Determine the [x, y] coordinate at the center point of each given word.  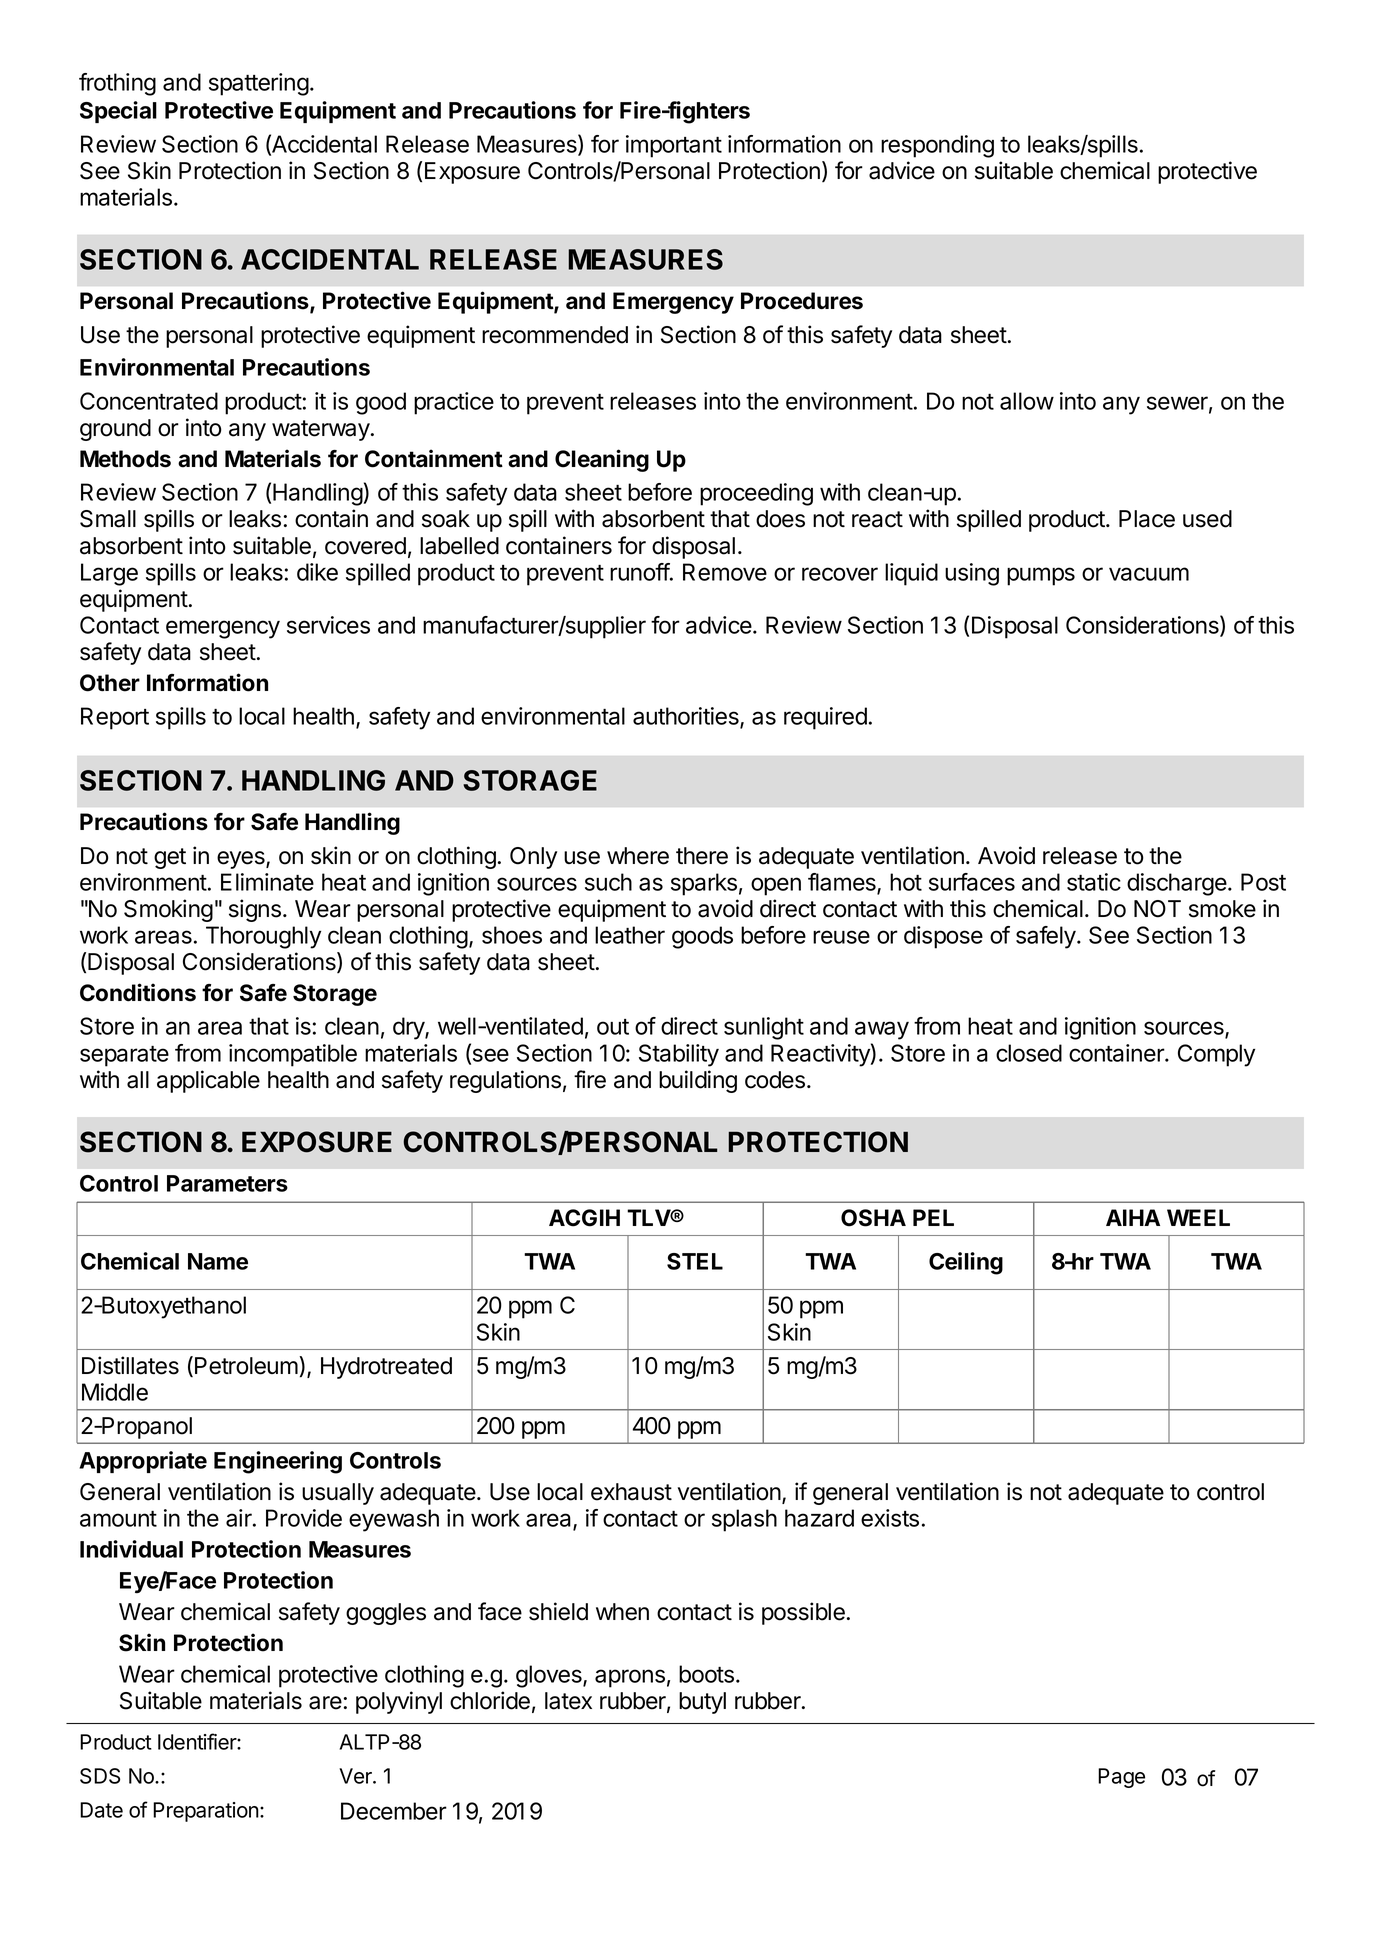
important [674, 146]
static [1094, 882]
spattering [259, 84]
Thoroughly [263, 937]
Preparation [207, 1812]
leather [630, 935]
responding [937, 146]
